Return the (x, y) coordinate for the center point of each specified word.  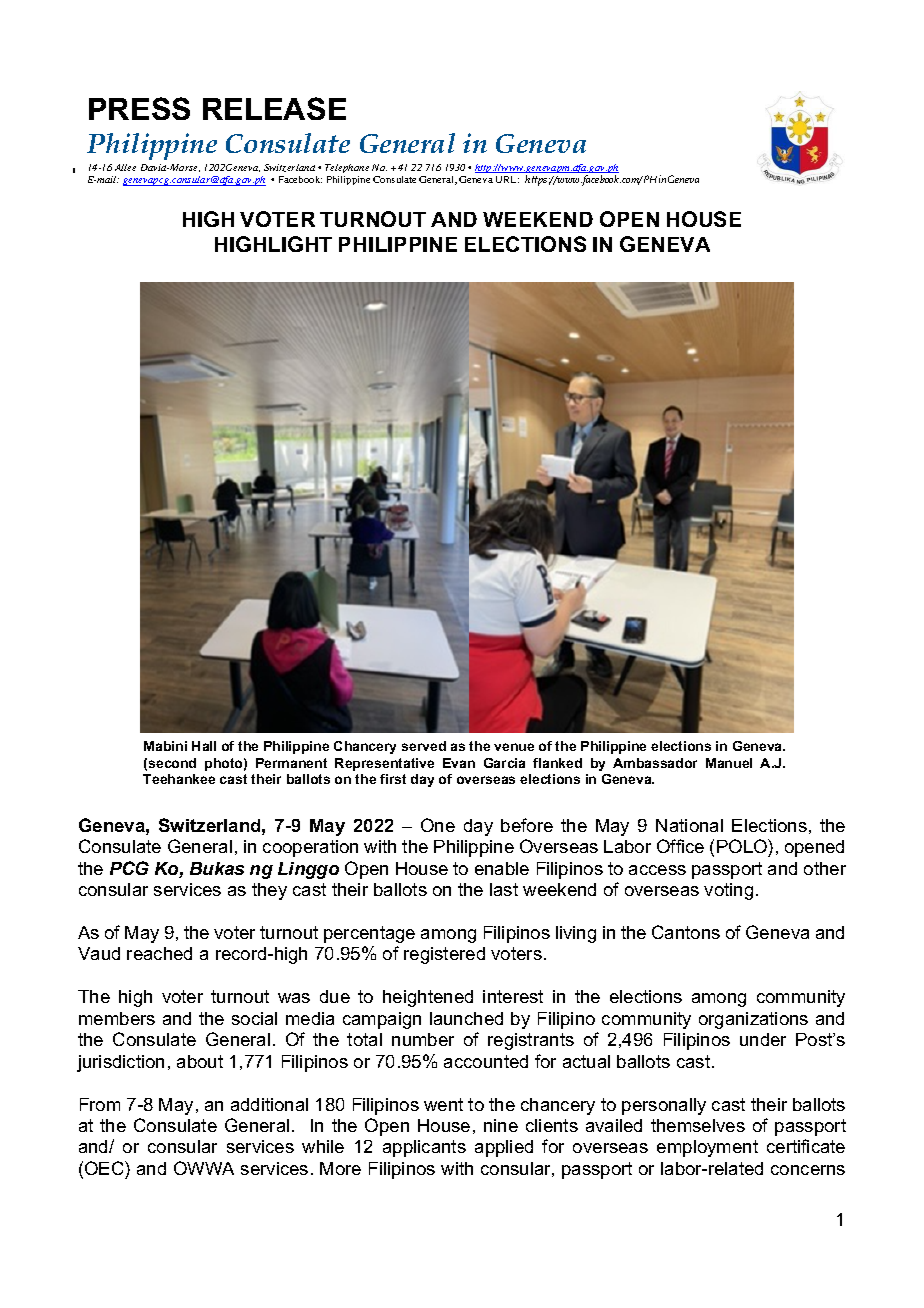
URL (507, 179)
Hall (204, 746)
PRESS (139, 108)
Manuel (729, 763)
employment (707, 1148)
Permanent (291, 763)
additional (269, 1104)
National (689, 825)
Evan (459, 763)
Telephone (347, 168)
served (424, 746)
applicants (424, 1148)
